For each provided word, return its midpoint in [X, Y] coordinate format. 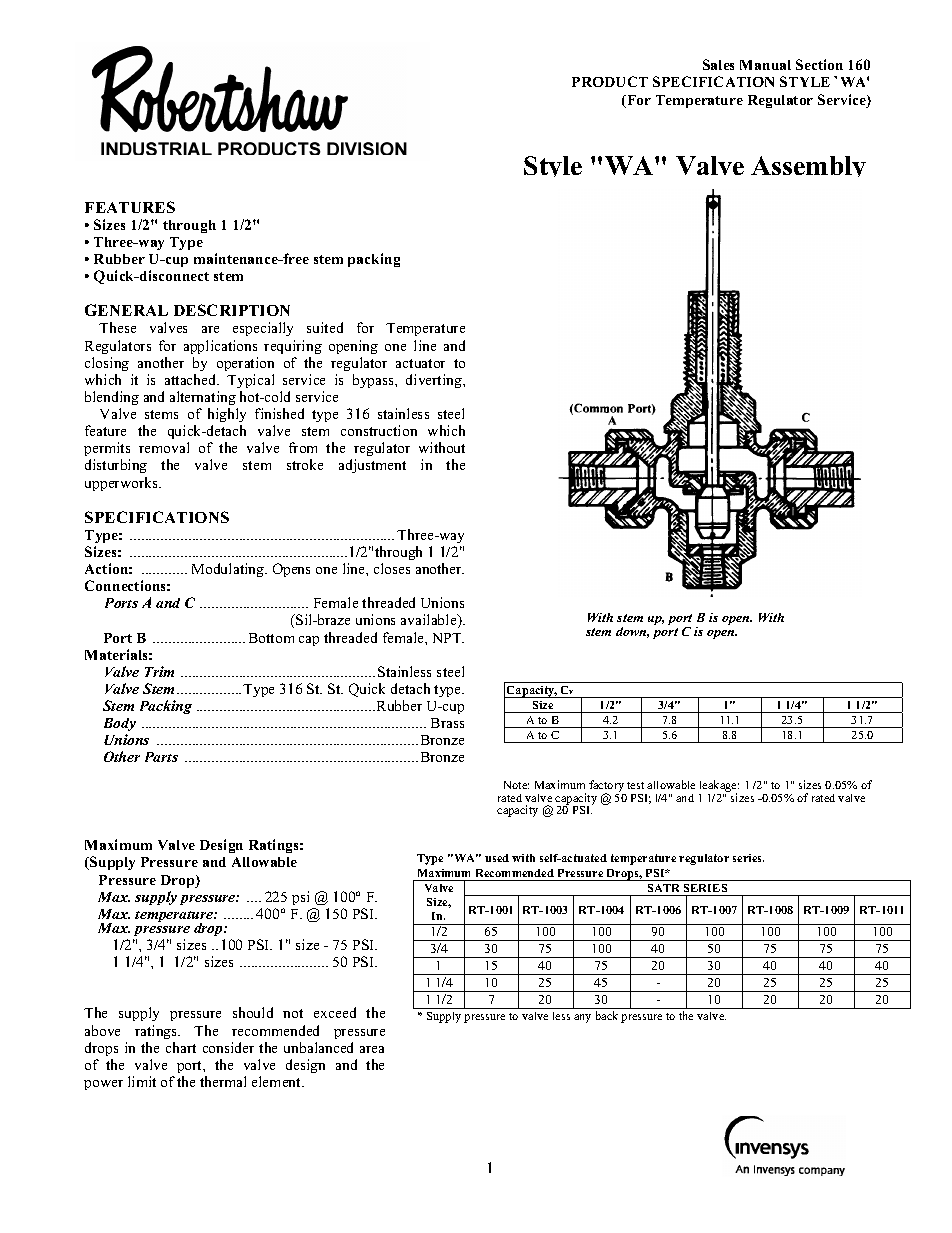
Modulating [229, 570]
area [372, 1049]
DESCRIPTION [232, 310]
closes [392, 568]
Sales [718, 64]
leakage [719, 787]
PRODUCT [610, 81]
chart [181, 1047]
